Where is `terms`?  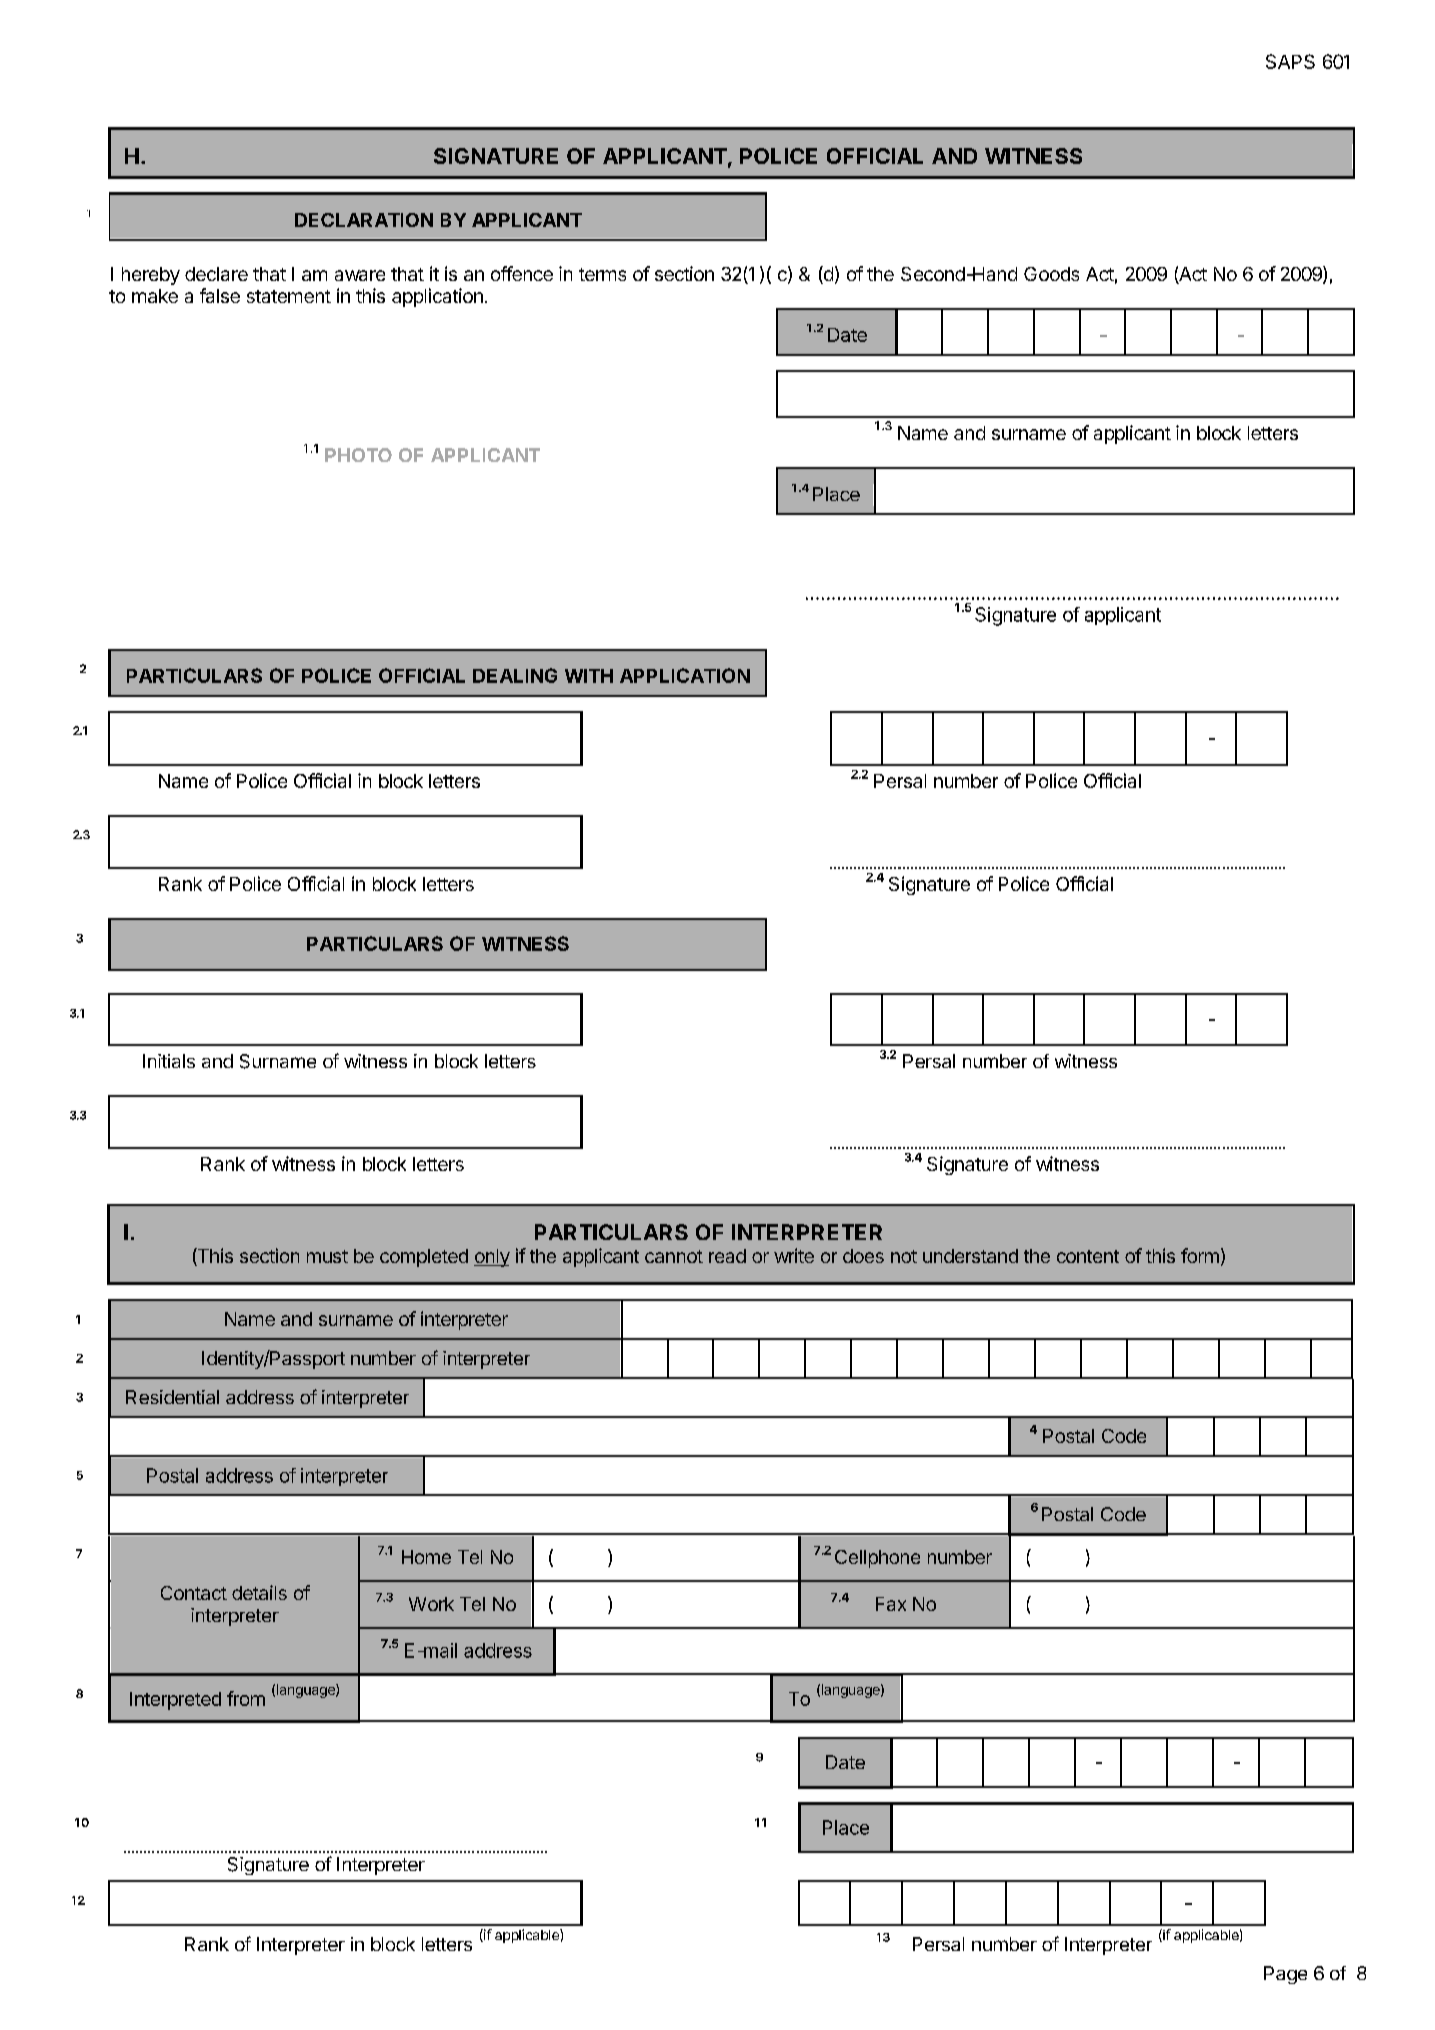
terms is located at coordinates (602, 274).
